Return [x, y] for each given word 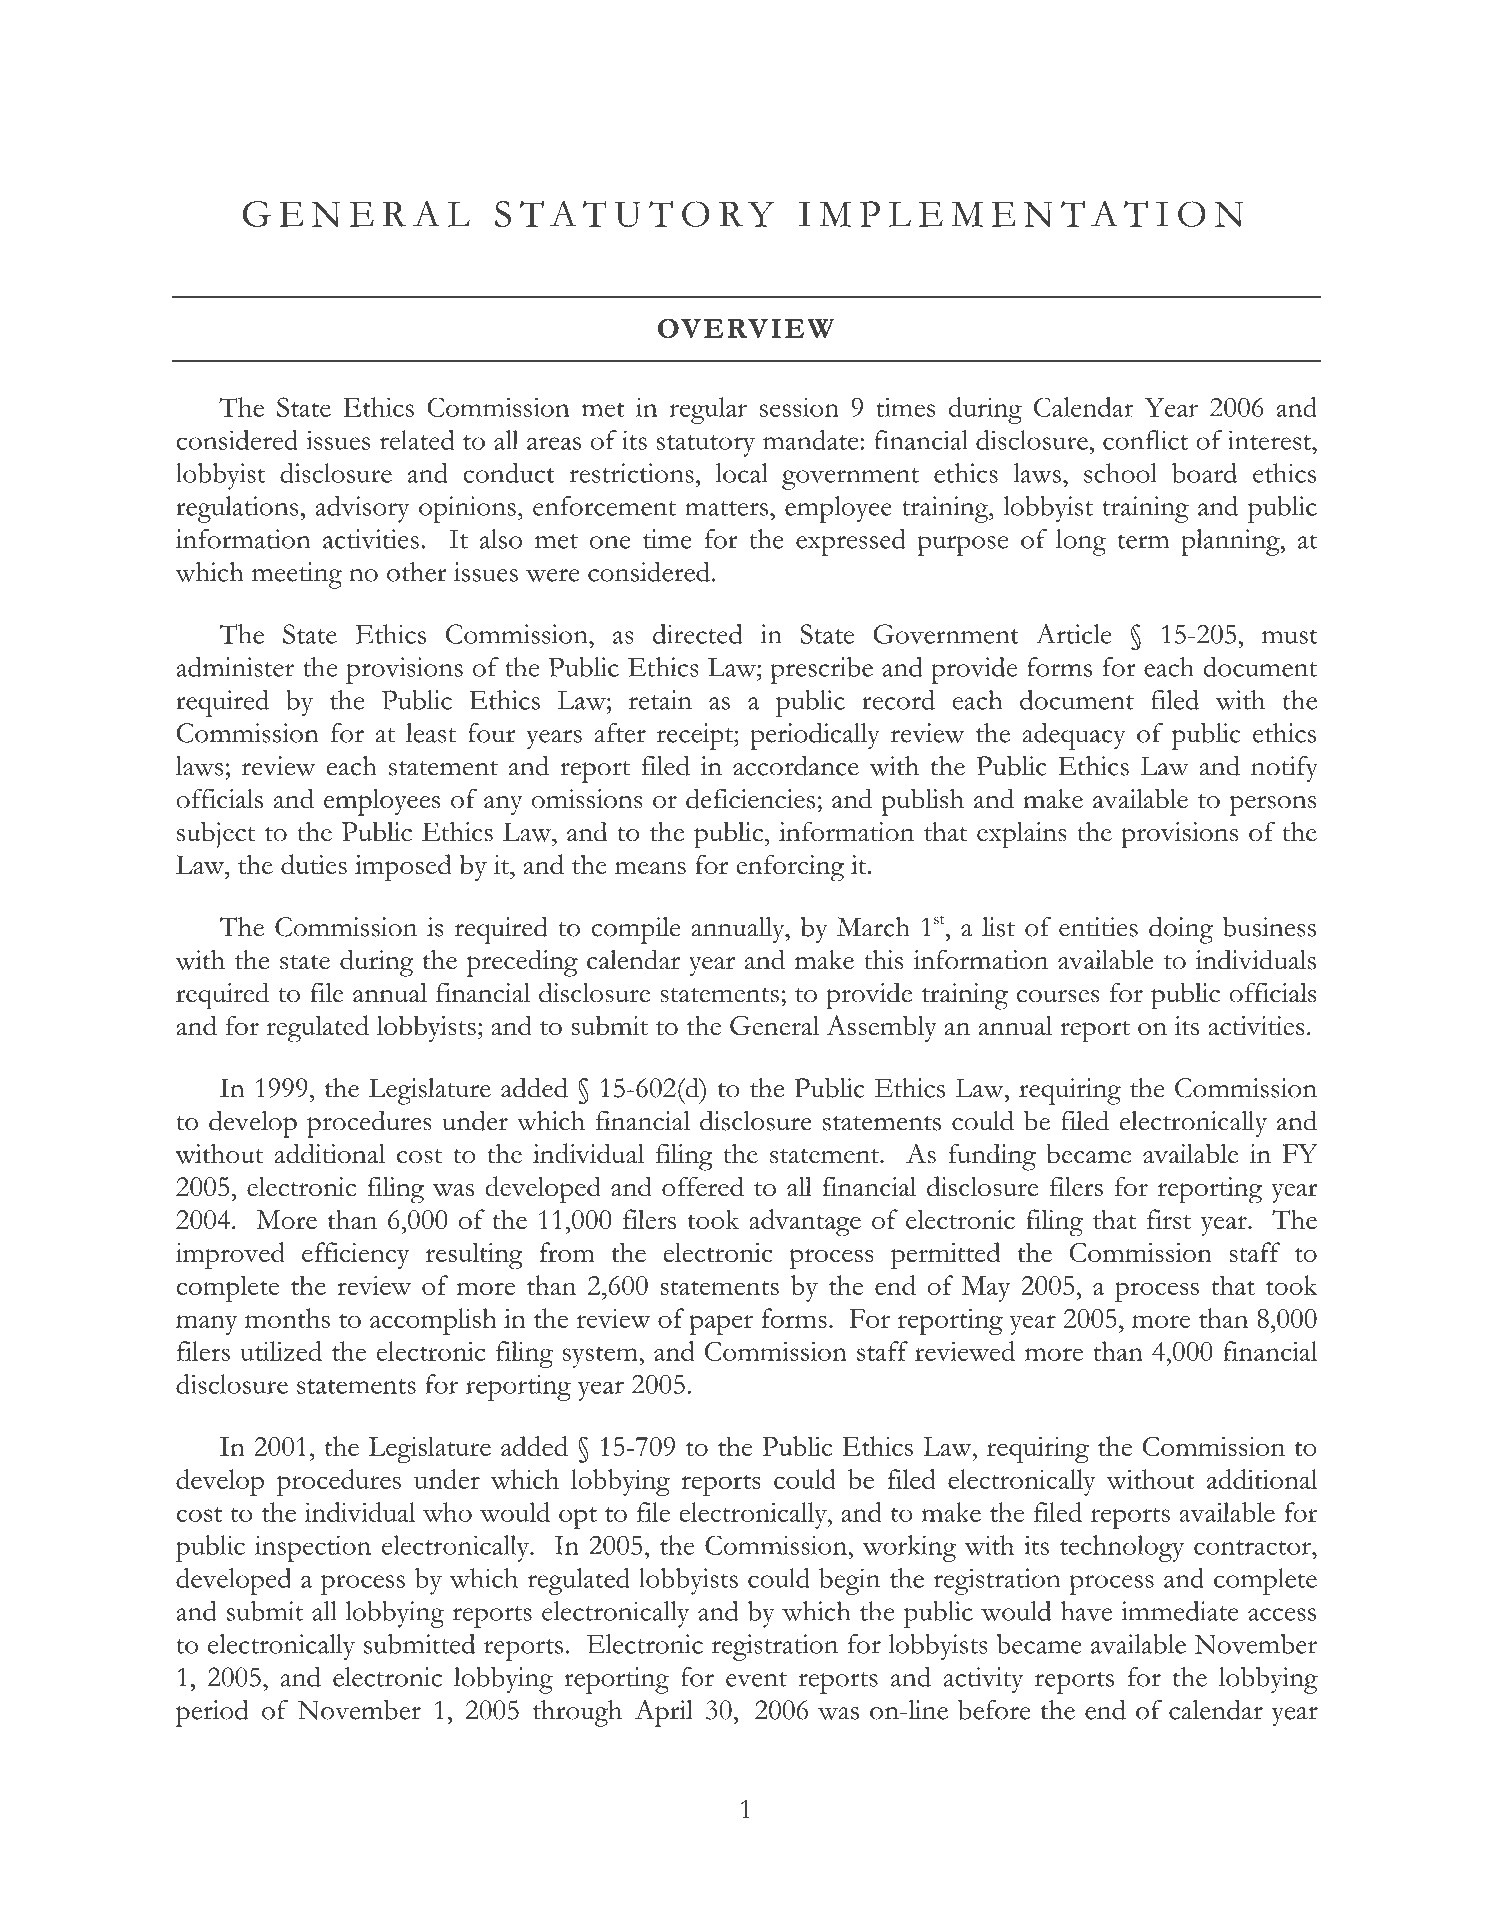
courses [1058, 996]
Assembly [881, 1028]
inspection [313, 1548]
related [416, 440]
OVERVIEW [746, 329]
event [756, 1679]
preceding [522, 963]
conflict [1145, 440]
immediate [1180, 1611]
